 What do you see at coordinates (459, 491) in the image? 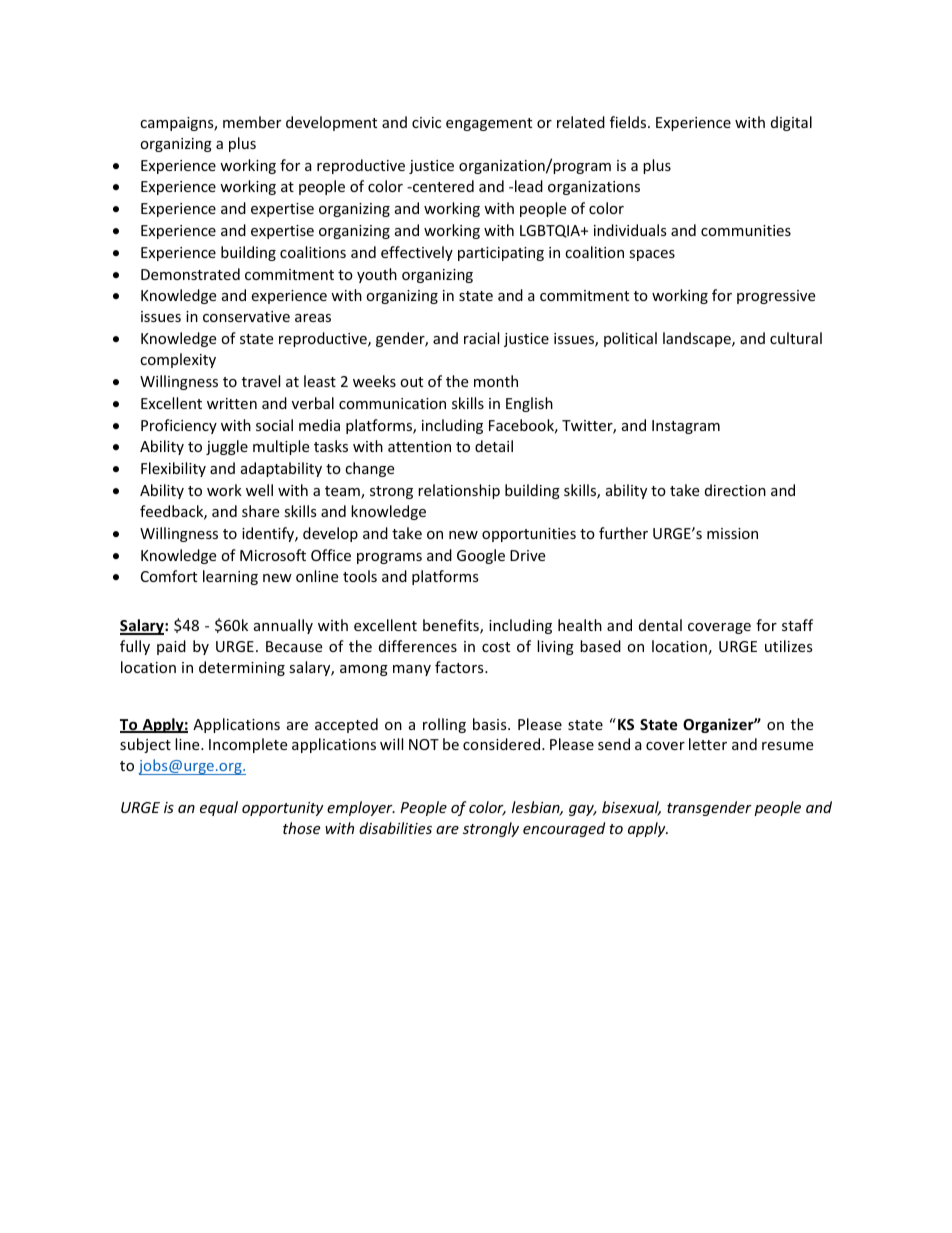
I see `relationship` at bounding box center [459, 491].
